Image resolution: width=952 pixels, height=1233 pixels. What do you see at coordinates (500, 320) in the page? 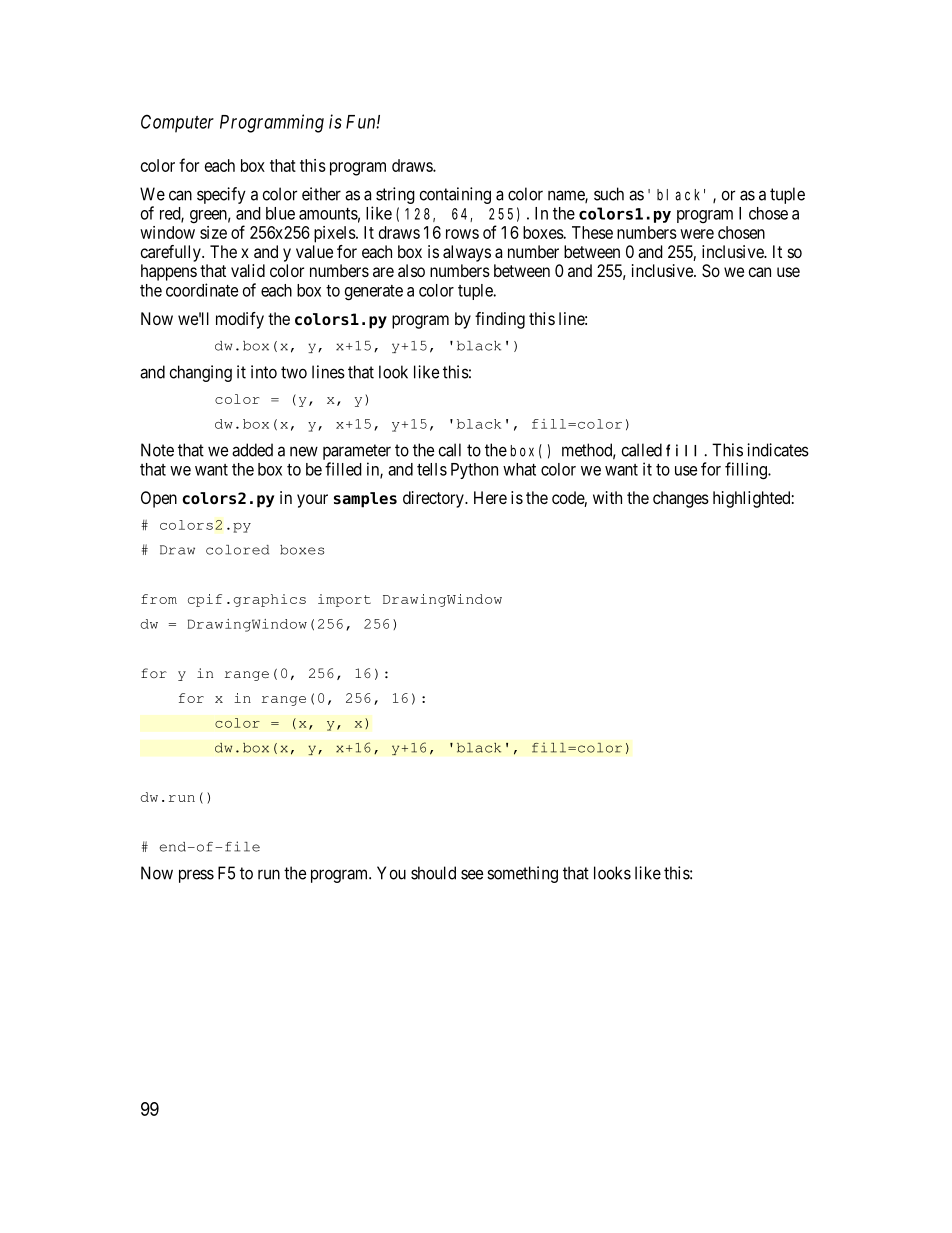
I see `finding` at bounding box center [500, 320].
